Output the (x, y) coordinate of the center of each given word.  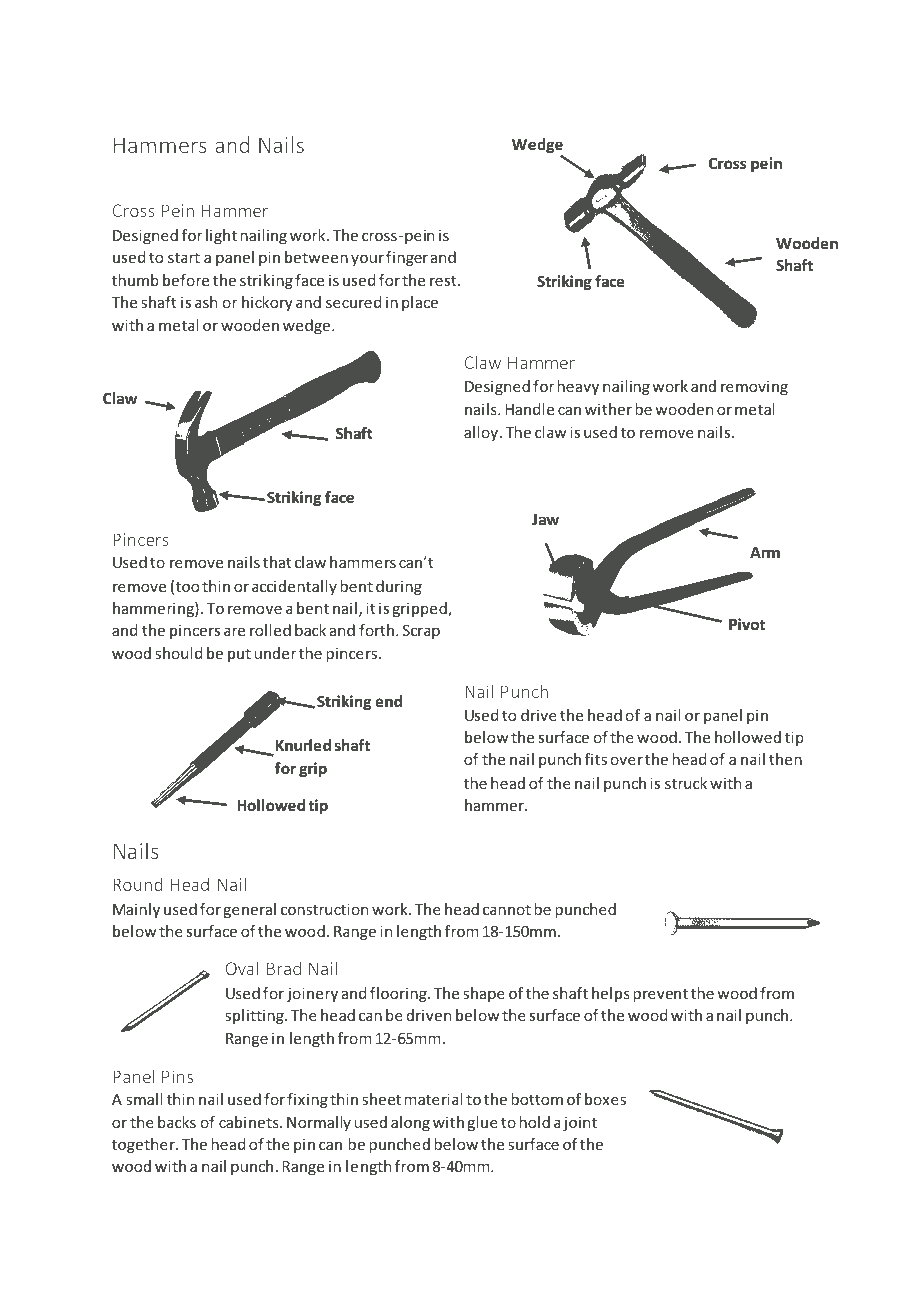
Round (137, 884)
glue (482, 1123)
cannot (507, 909)
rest (444, 281)
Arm (765, 552)
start (184, 257)
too (187, 587)
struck (686, 783)
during (399, 587)
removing (754, 387)
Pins (177, 1076)
